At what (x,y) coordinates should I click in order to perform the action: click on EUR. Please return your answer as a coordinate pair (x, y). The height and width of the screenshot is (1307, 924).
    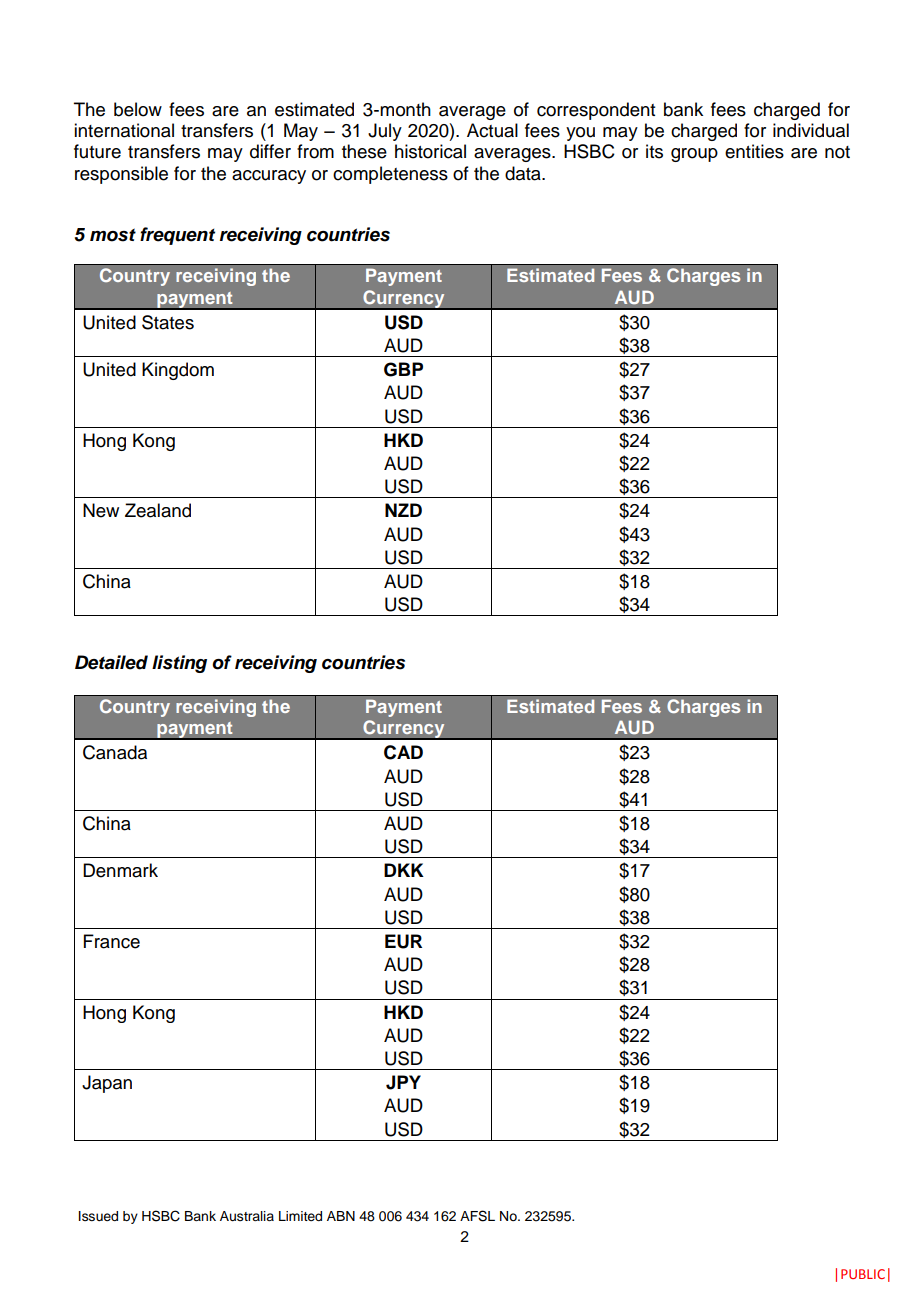
    Looking at the image, I should click on (403, 941).
